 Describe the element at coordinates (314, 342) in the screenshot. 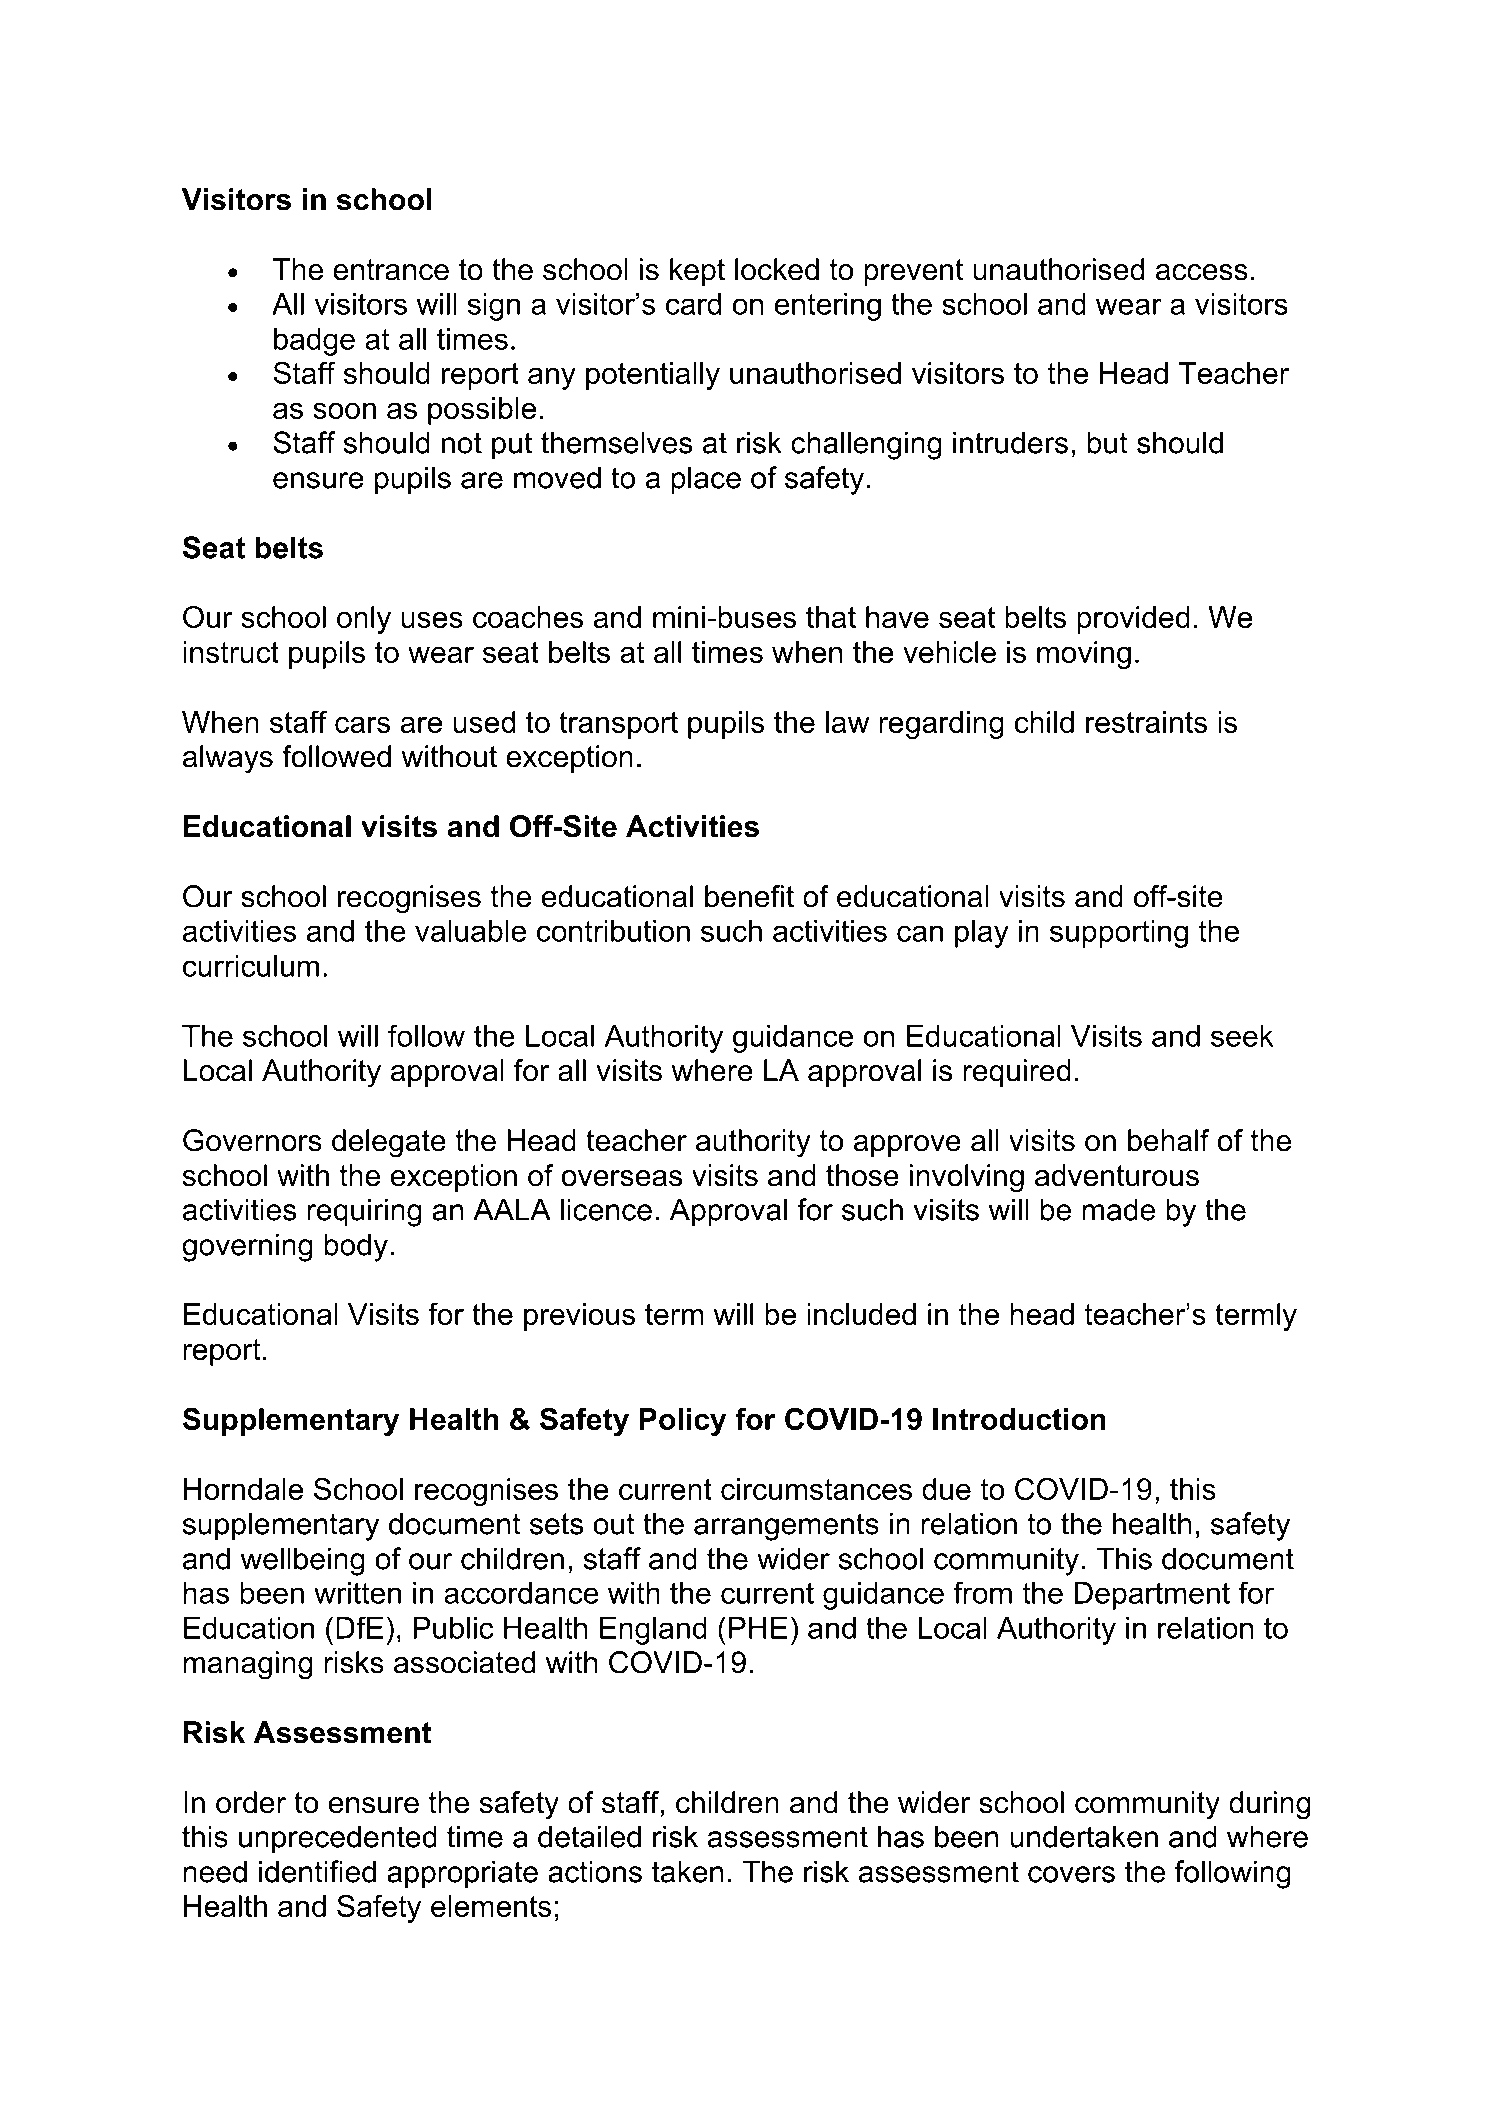

I see `badge` at that location.
